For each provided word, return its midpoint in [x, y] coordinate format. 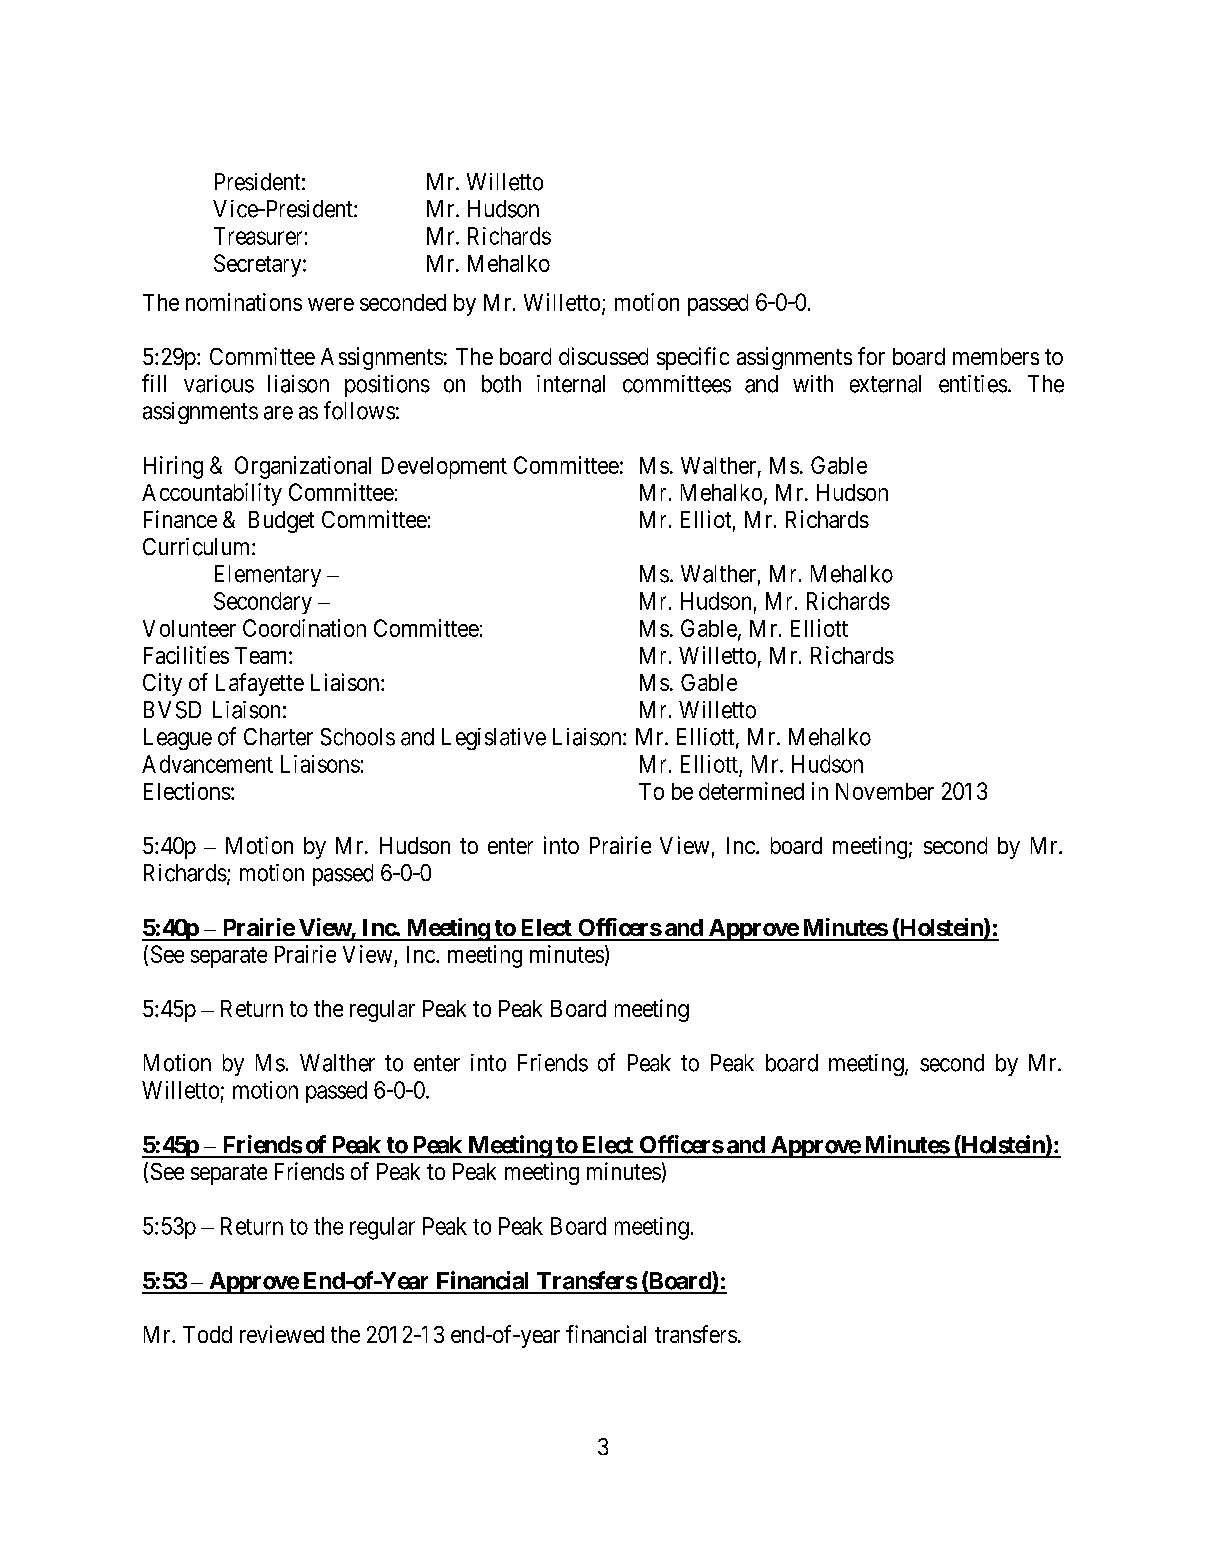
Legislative [494, 739]
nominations [244, 302]
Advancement [207, 764]
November [885, 791]
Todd [207, 1334]
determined [751, 791]
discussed [603, 356]
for [871, 356]
